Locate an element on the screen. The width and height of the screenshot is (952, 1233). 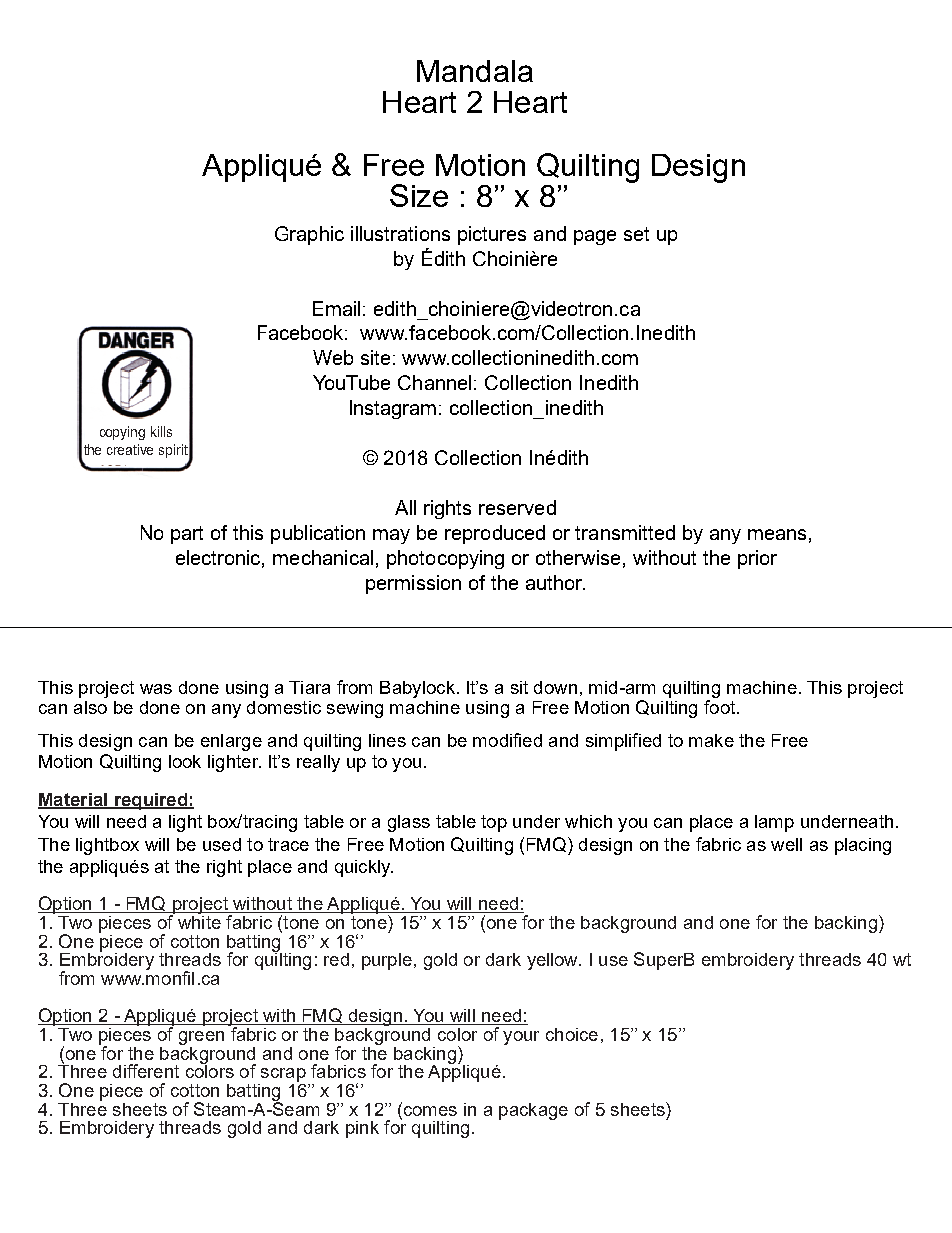
page is located at coordinates (595, 237).
